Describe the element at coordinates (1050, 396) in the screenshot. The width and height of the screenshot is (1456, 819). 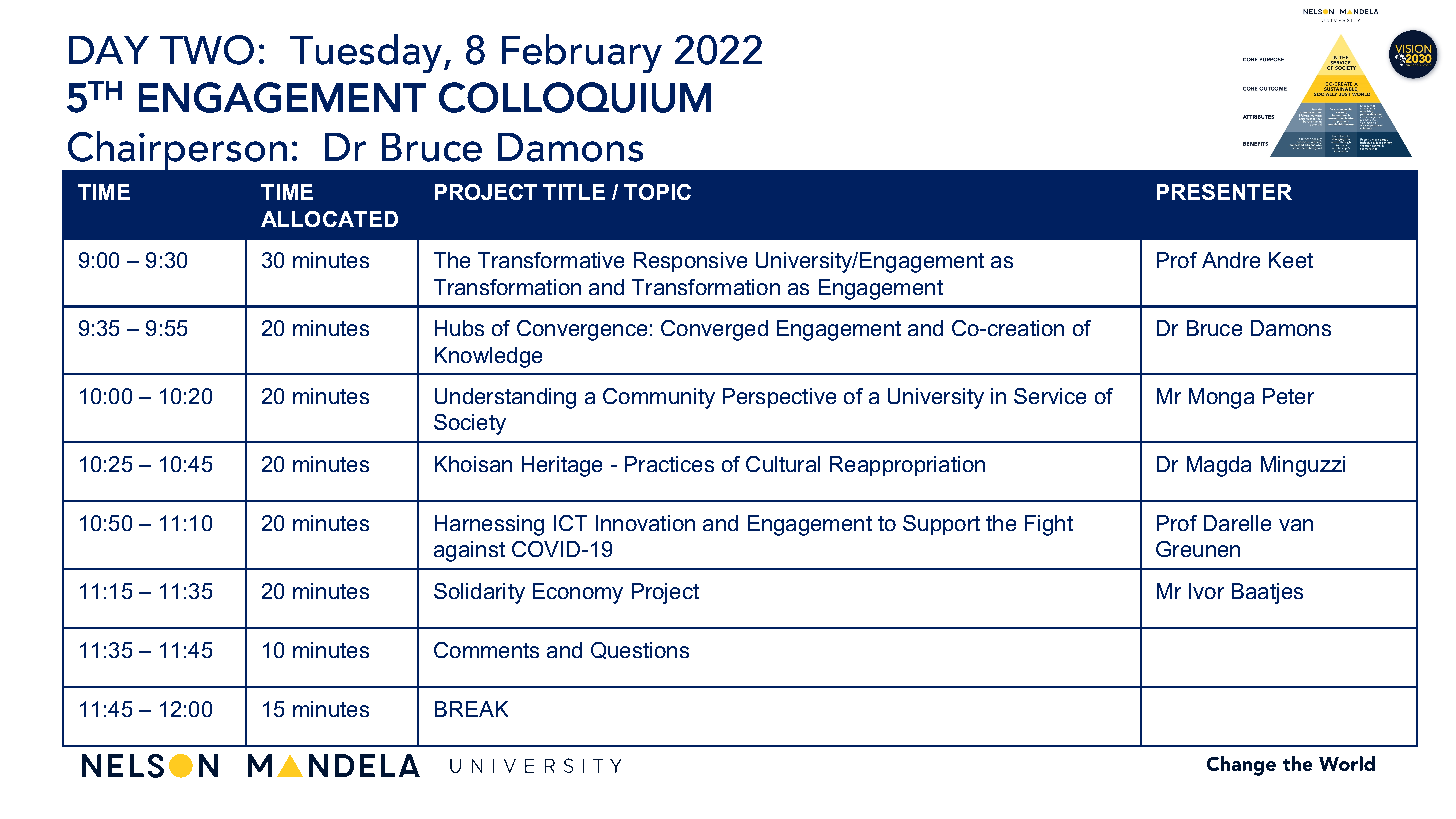
I see `Service` at that location.
